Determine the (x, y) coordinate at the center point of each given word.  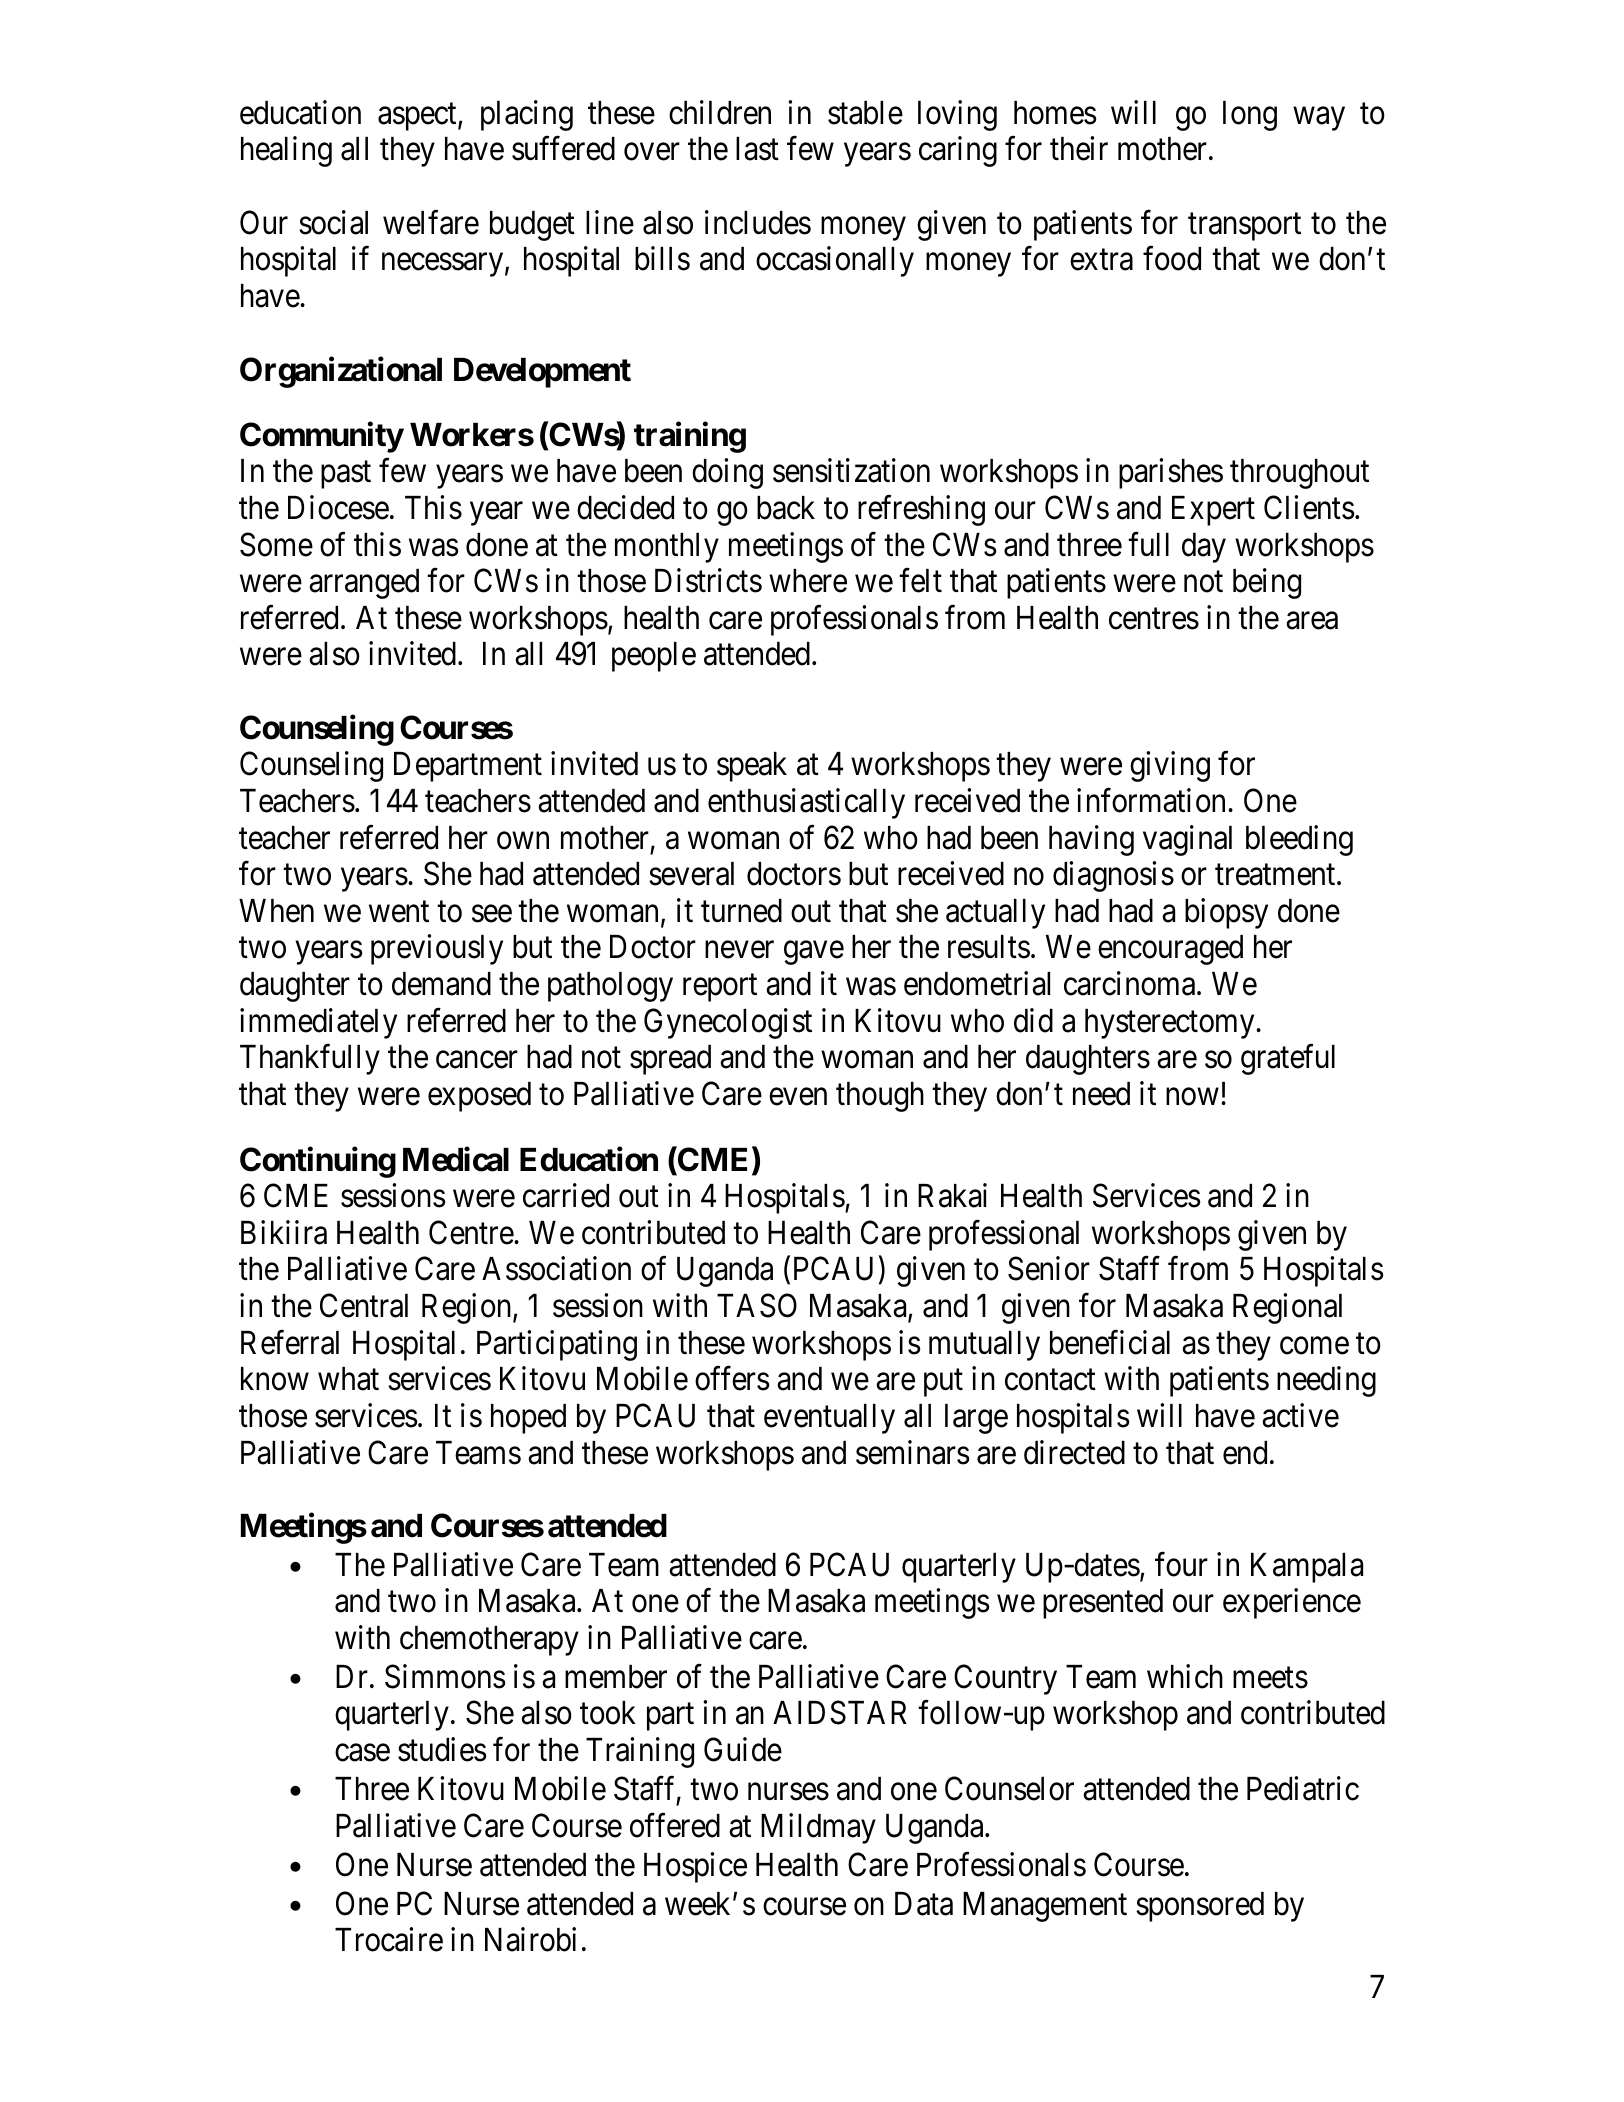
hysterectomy (1171, 1024)
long (1250, 116)
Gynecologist (728, 1023)
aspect (418, 117)
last (757, 149)
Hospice (695, 1867)
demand (441, 984)
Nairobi (530, 1939)
